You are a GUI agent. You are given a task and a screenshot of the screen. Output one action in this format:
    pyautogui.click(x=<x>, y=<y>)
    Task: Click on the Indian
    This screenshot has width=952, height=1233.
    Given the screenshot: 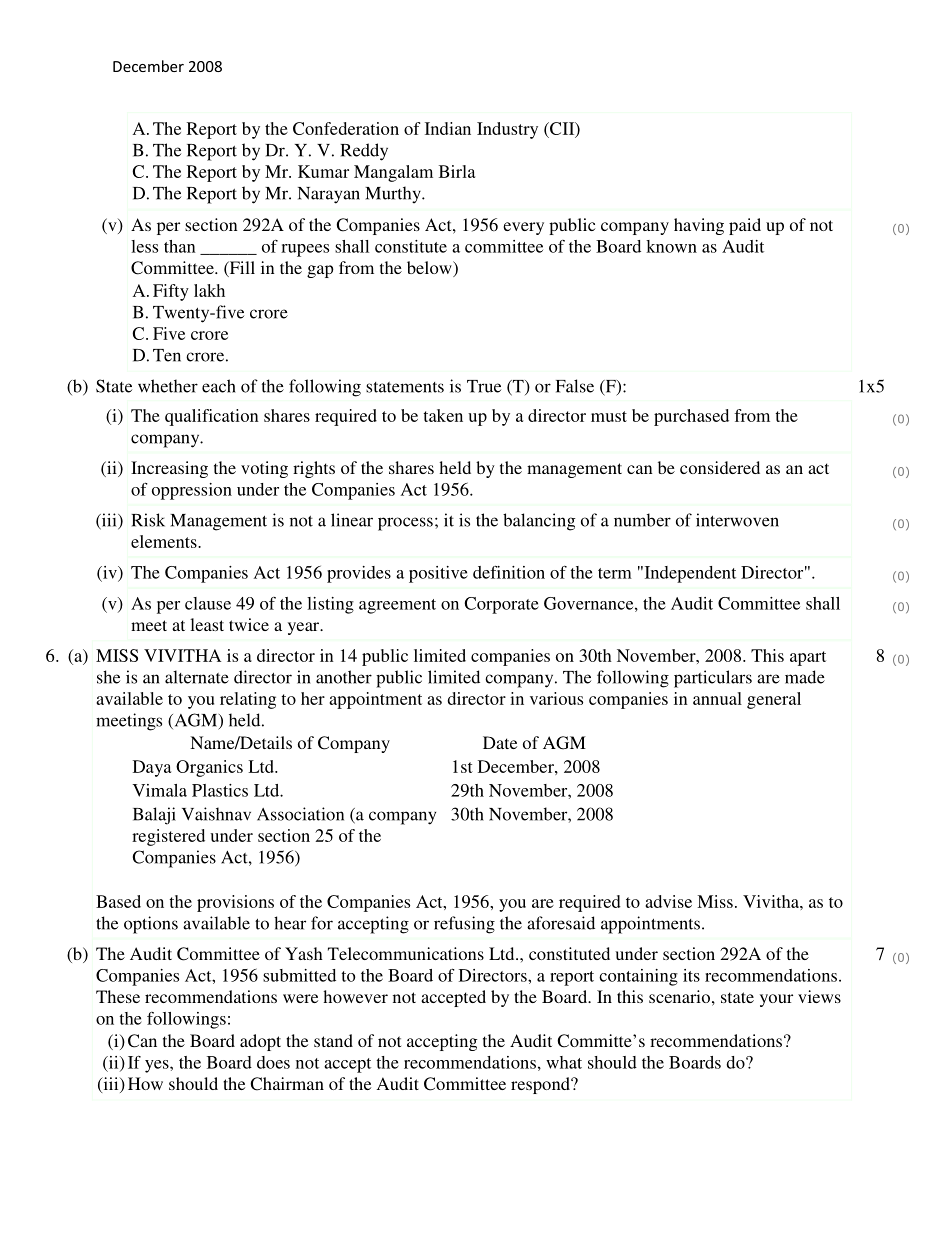 What is the action you would take?
    pyautogui.click(x=448, y=128)
